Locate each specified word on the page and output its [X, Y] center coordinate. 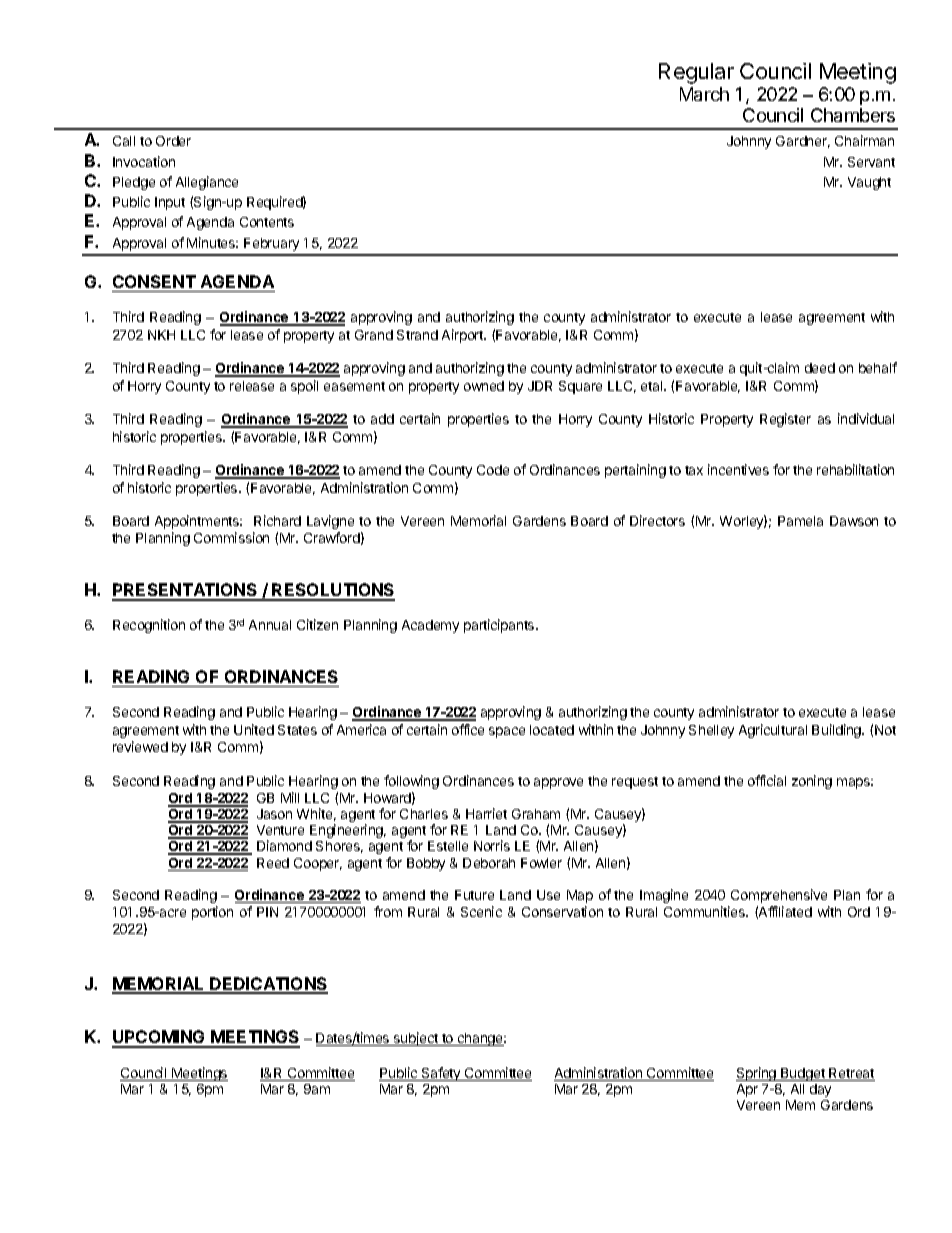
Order [173, 141]
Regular [696, 73]
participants [500, 626]
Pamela [800, 521]
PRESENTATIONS [185, 591]
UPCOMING [160, 1038]
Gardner [803, 142]
